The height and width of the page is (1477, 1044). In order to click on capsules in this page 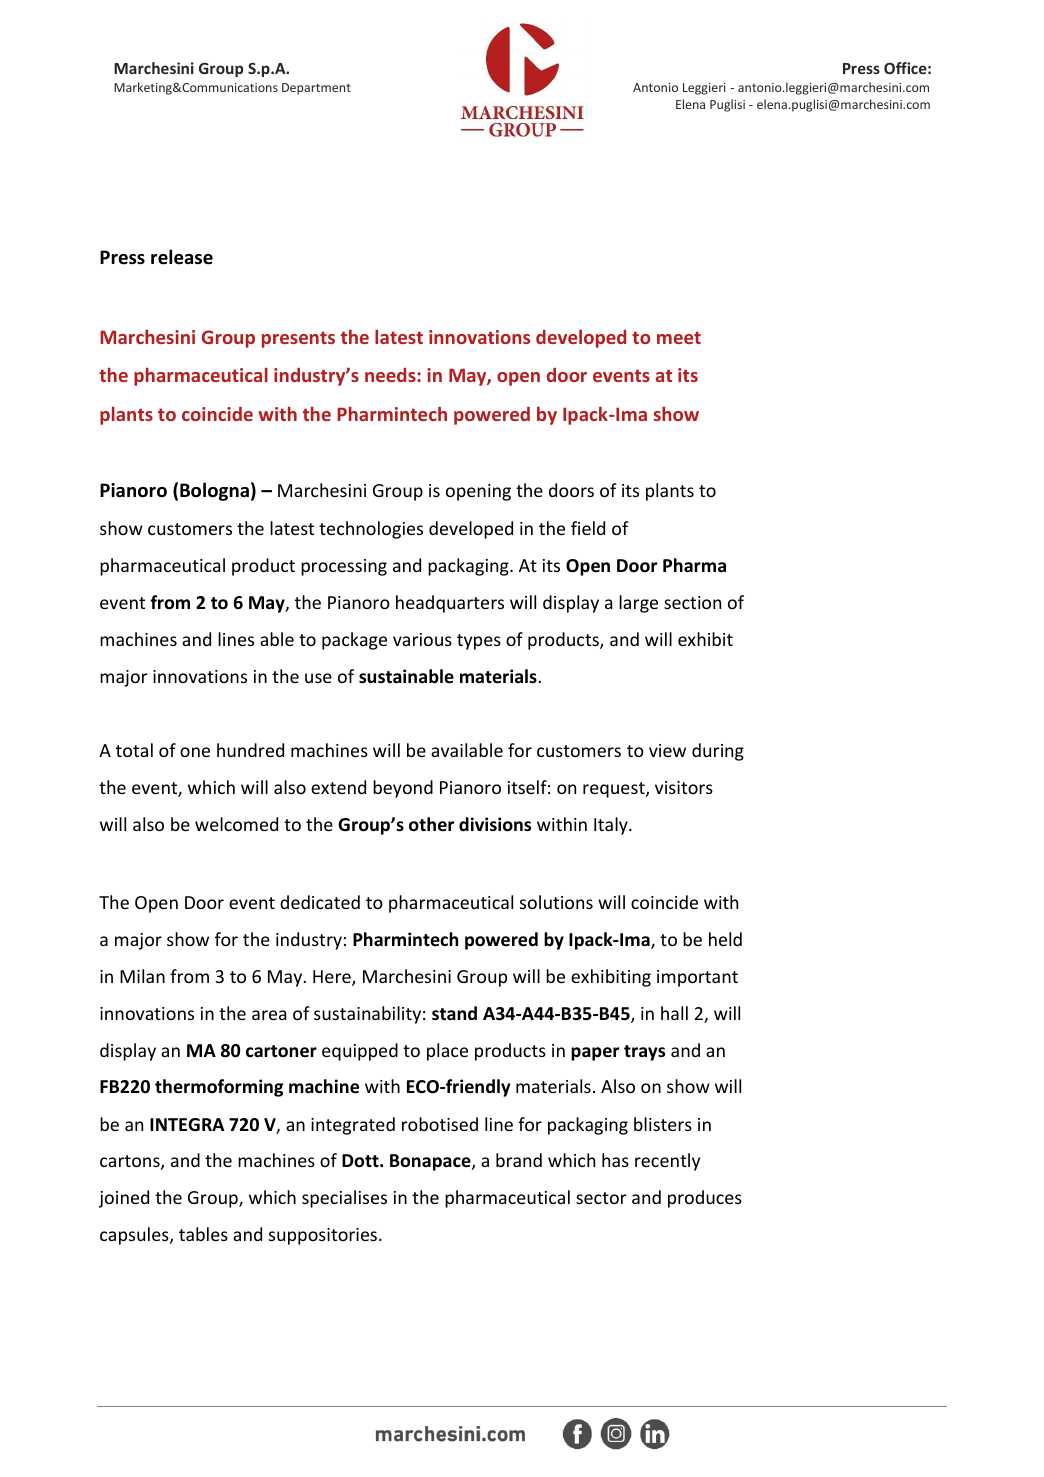, I will do `click(135, 1236)`.
